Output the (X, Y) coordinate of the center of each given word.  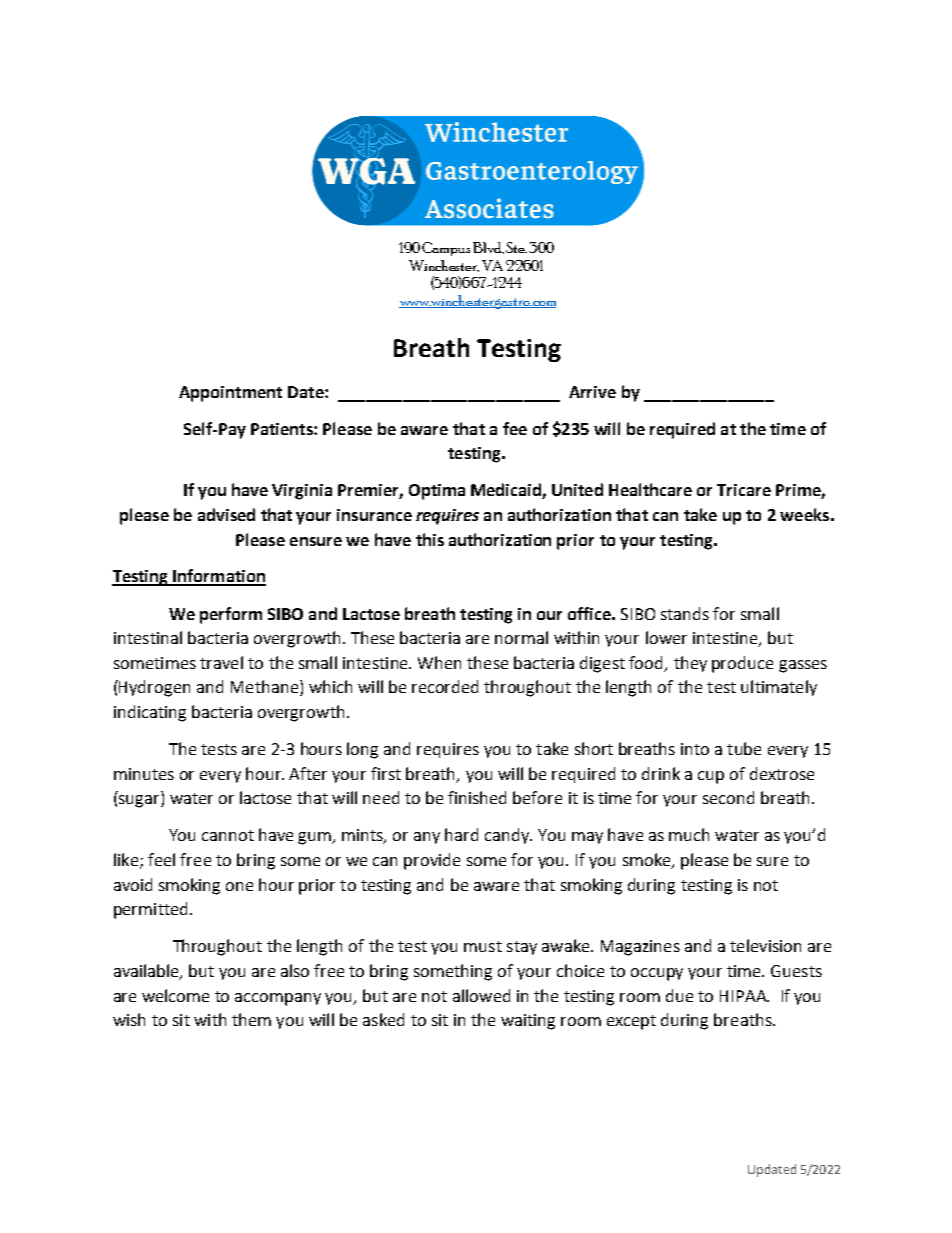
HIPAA (744, 996)
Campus (446, 249)
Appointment (230, 394)
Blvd (488, 248)
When (439, 662)
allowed (481, 995)
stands (685, 613)
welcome (175, 995)
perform (231, 615)
